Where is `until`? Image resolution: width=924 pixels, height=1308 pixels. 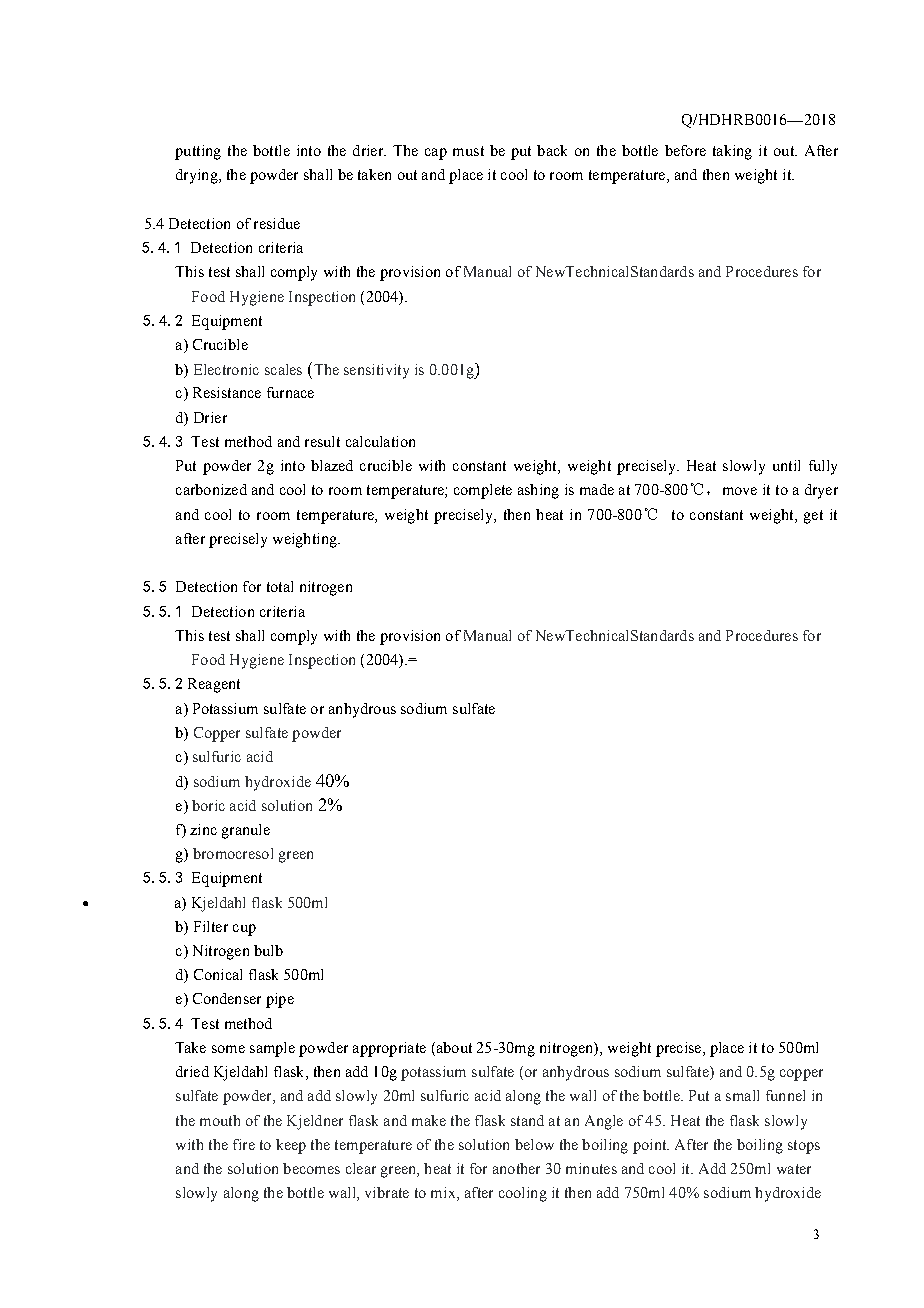 until is located at coordinates (786, 465).
